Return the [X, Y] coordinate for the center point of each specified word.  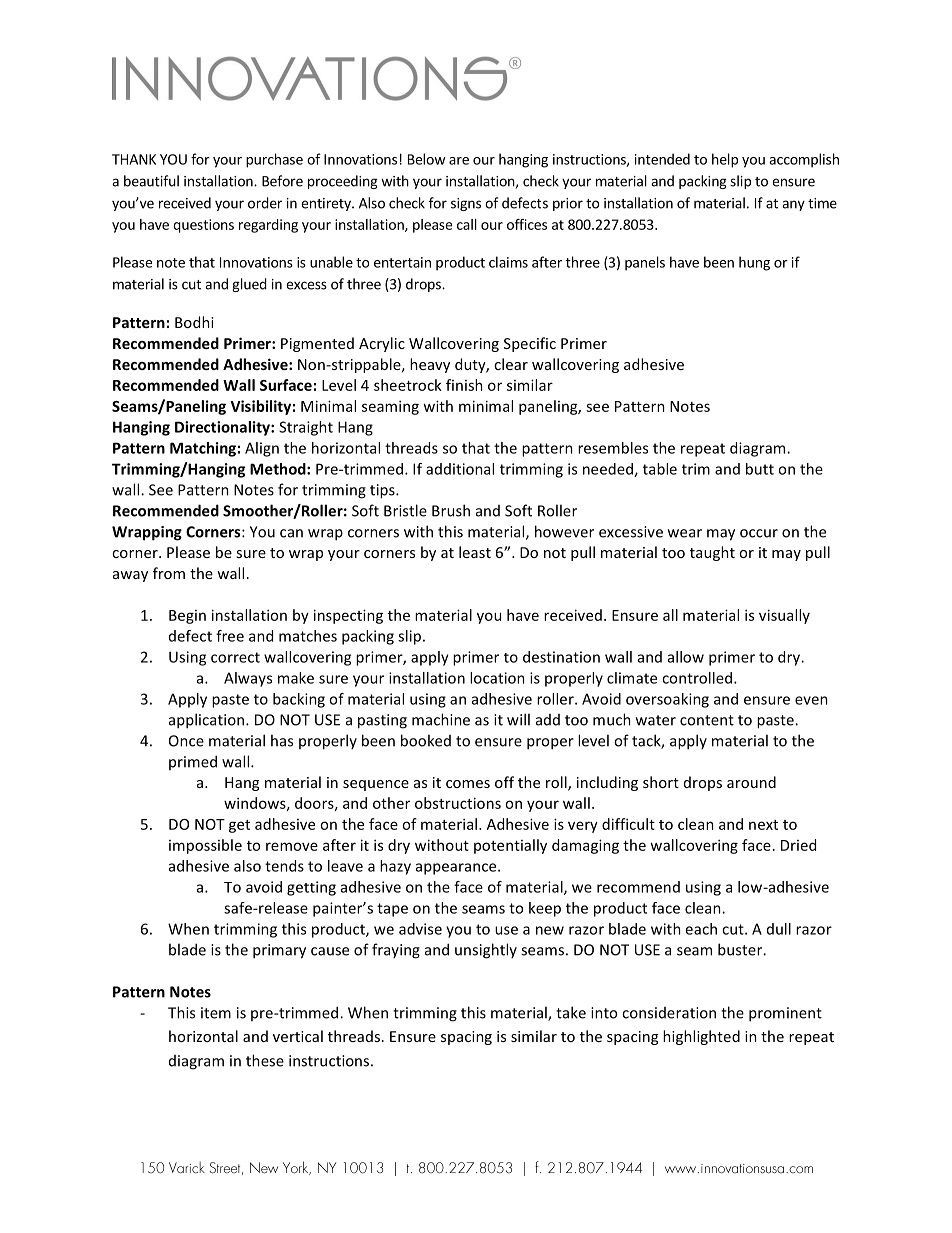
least [475, 552]
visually [784, 616]
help [725, 160]
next [763, 825]
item [216, 1013]
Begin [187, 617]
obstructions [458, 803]
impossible [205, 846]
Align [262, 449]
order [265, 203]
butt [760, 469]
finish [464, 385]
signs [466, 204]
